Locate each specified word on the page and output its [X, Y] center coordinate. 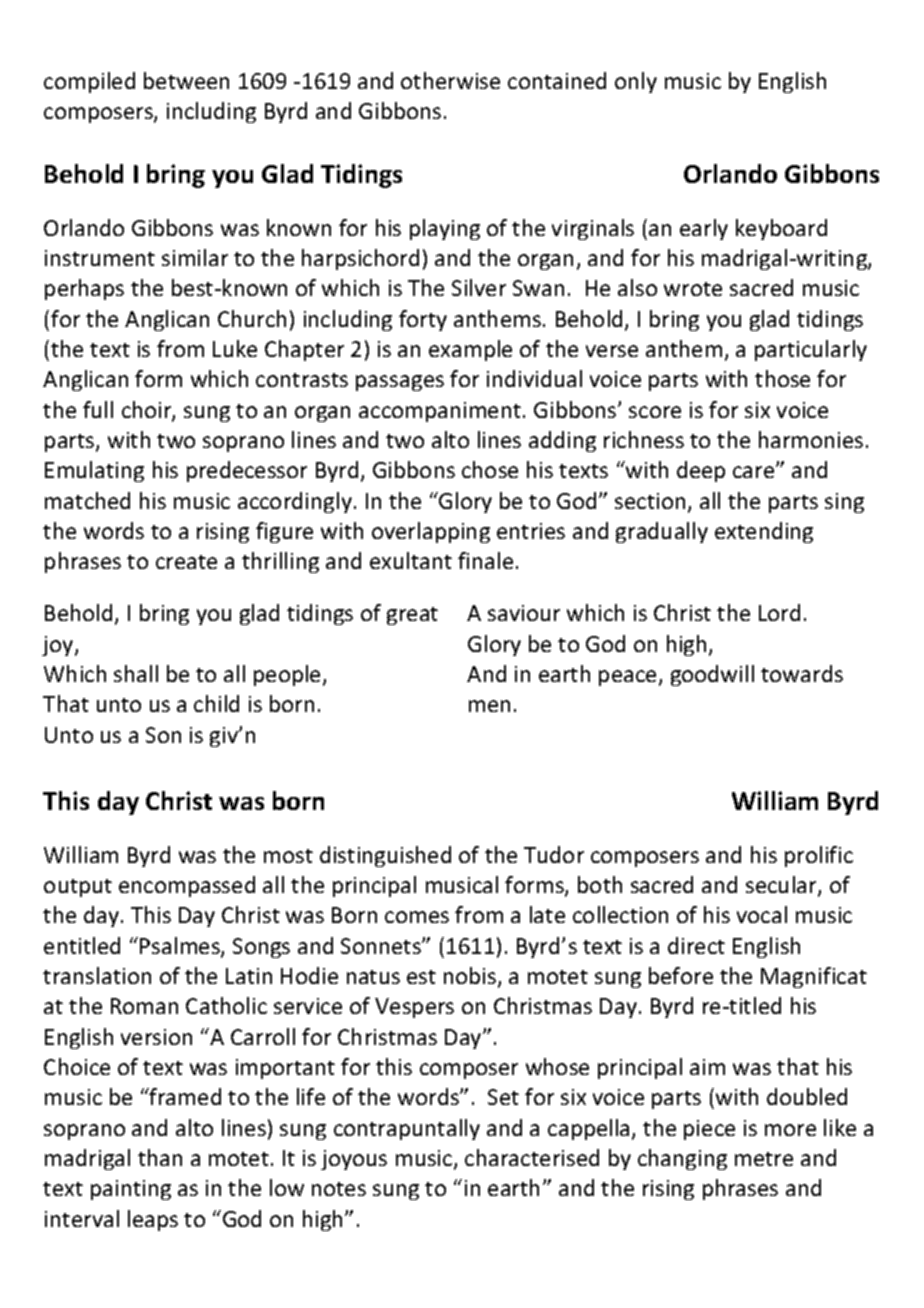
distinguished [385, 856]
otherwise [450, 80]
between [186, 80]
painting [131, 1190]
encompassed [187, 886]
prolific [819, 856]
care [755, 471]
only [636, 82]
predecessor [247, 471]
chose [490, 469]
